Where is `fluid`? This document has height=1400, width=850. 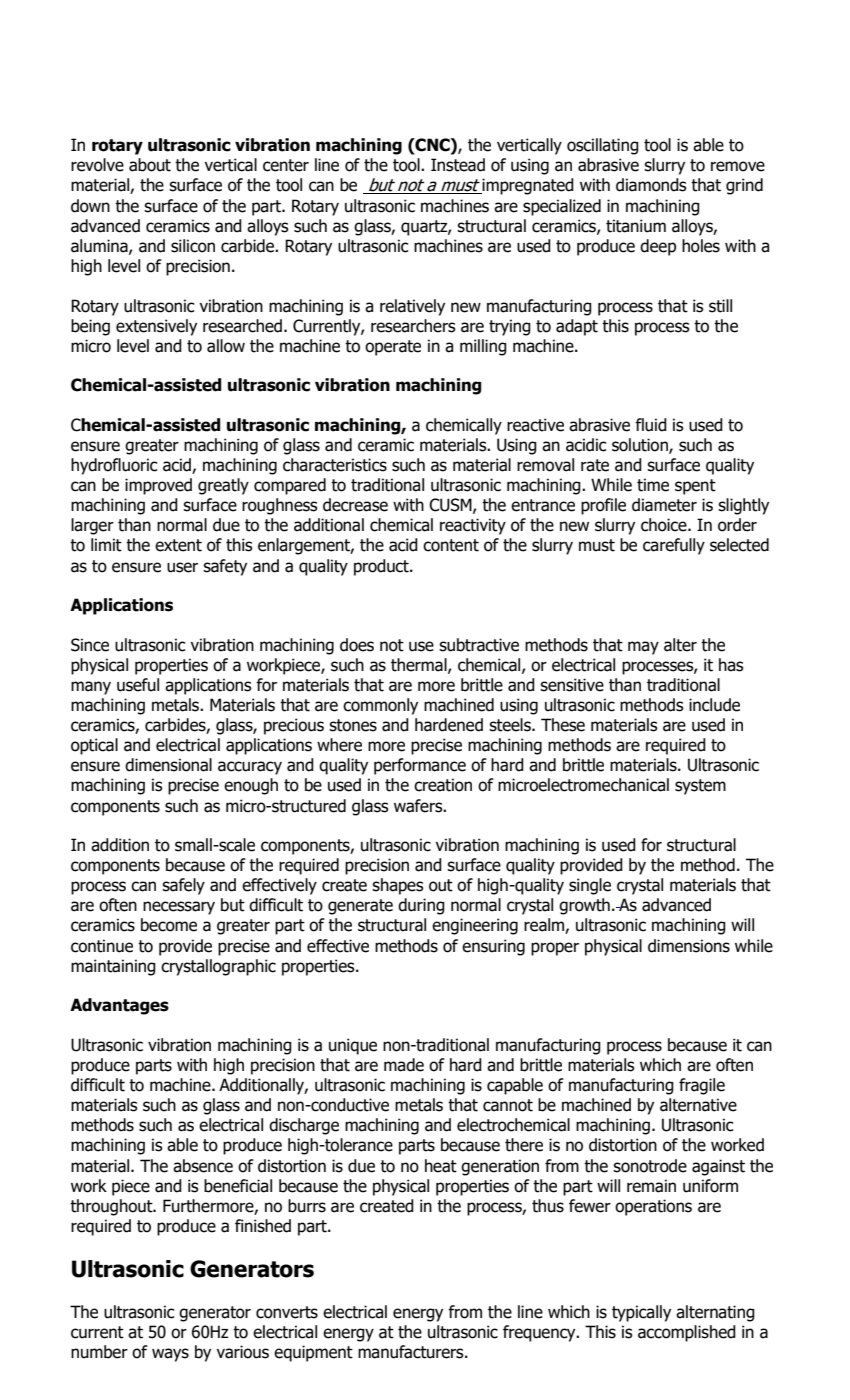
fluid is located at coordinates (651, 425).
